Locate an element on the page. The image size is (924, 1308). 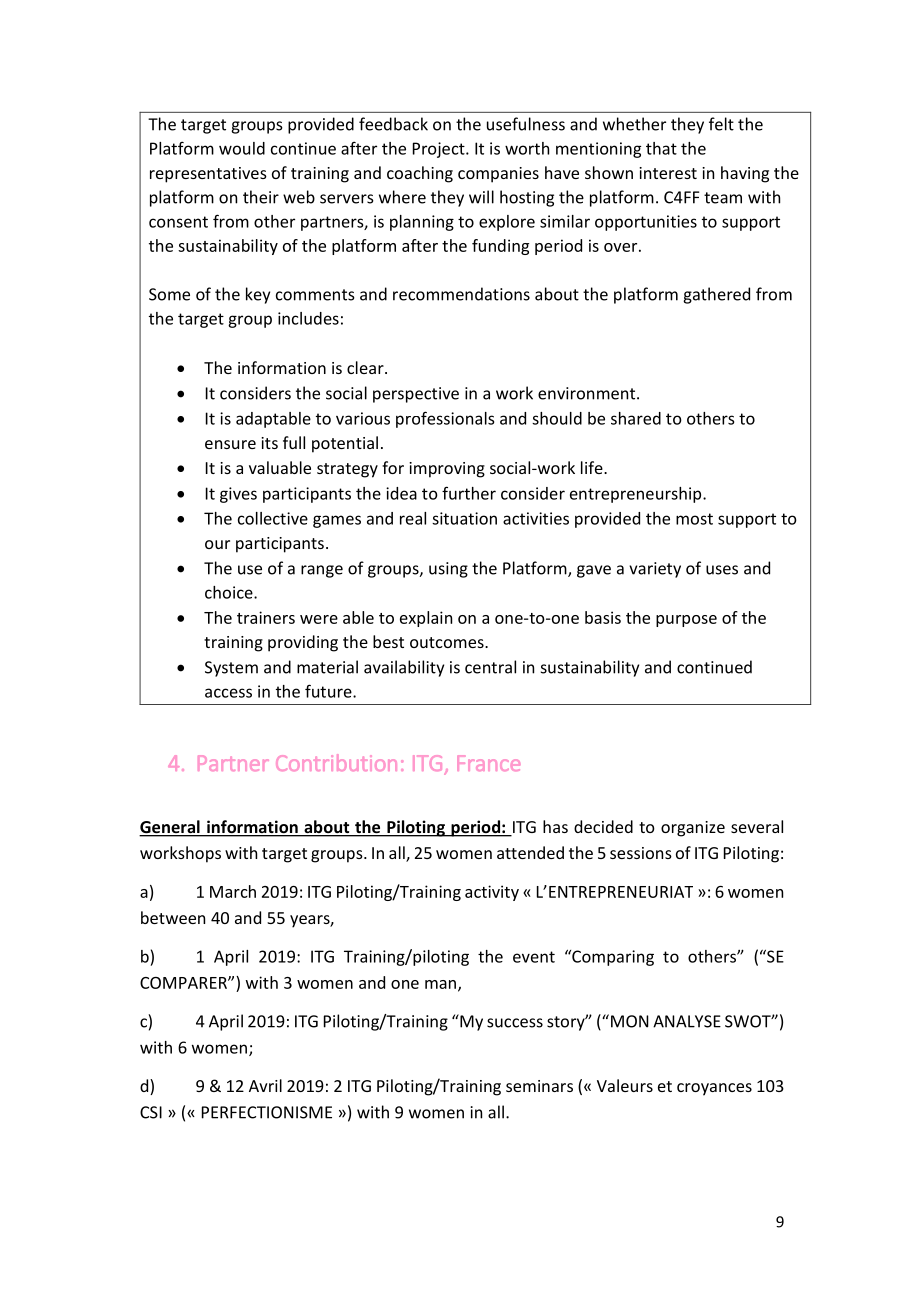
seminars is located at coordinates (539, 1086).
